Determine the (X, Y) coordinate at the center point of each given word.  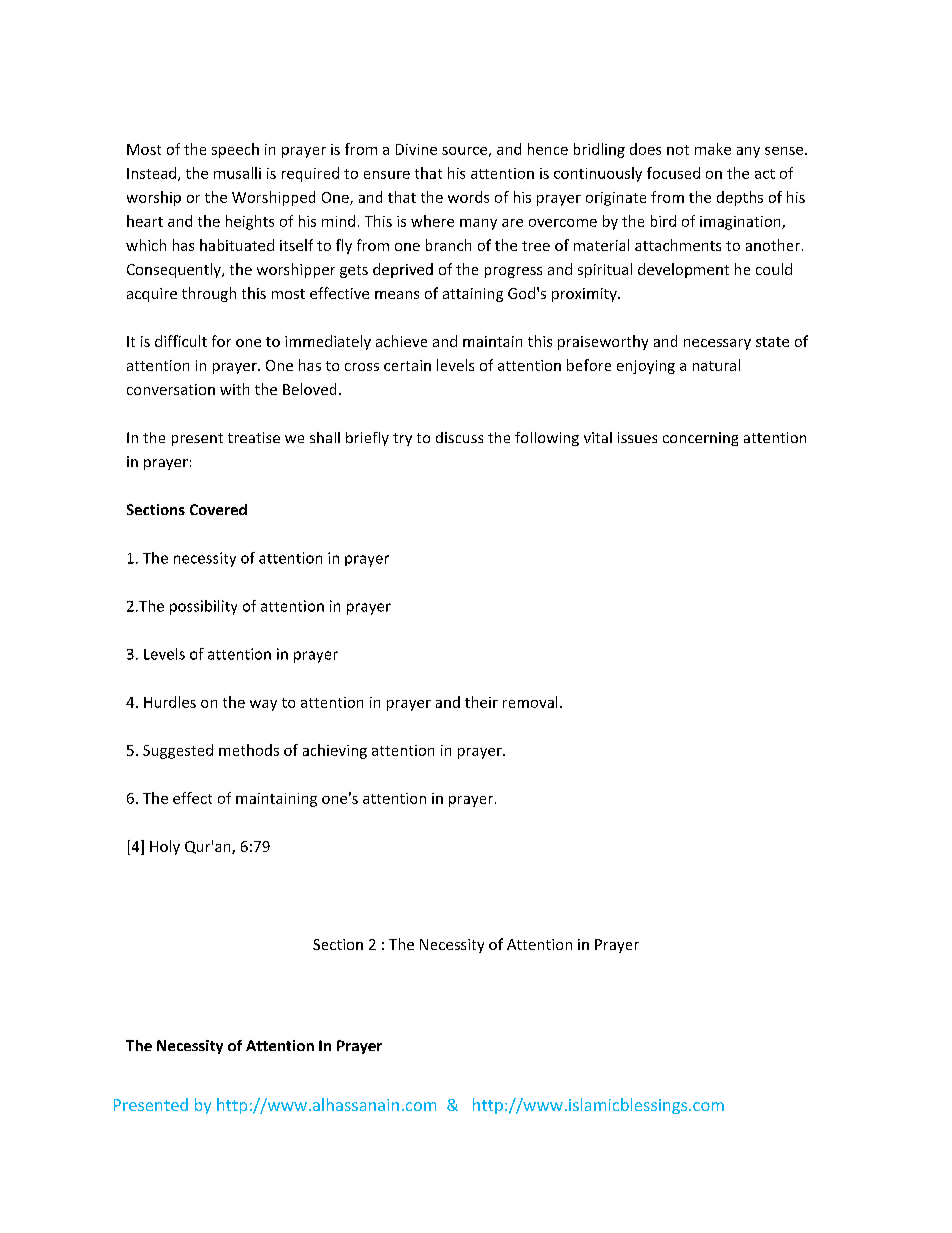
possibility (203, 607)
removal (530, 702)
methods (249, 750)
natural (716, 365)
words (468, 197)
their (481, 702)
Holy (165, 847)
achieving (335, 751)
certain (407, 365)
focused (673, 173)
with (234, 389)
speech (235, 150)
